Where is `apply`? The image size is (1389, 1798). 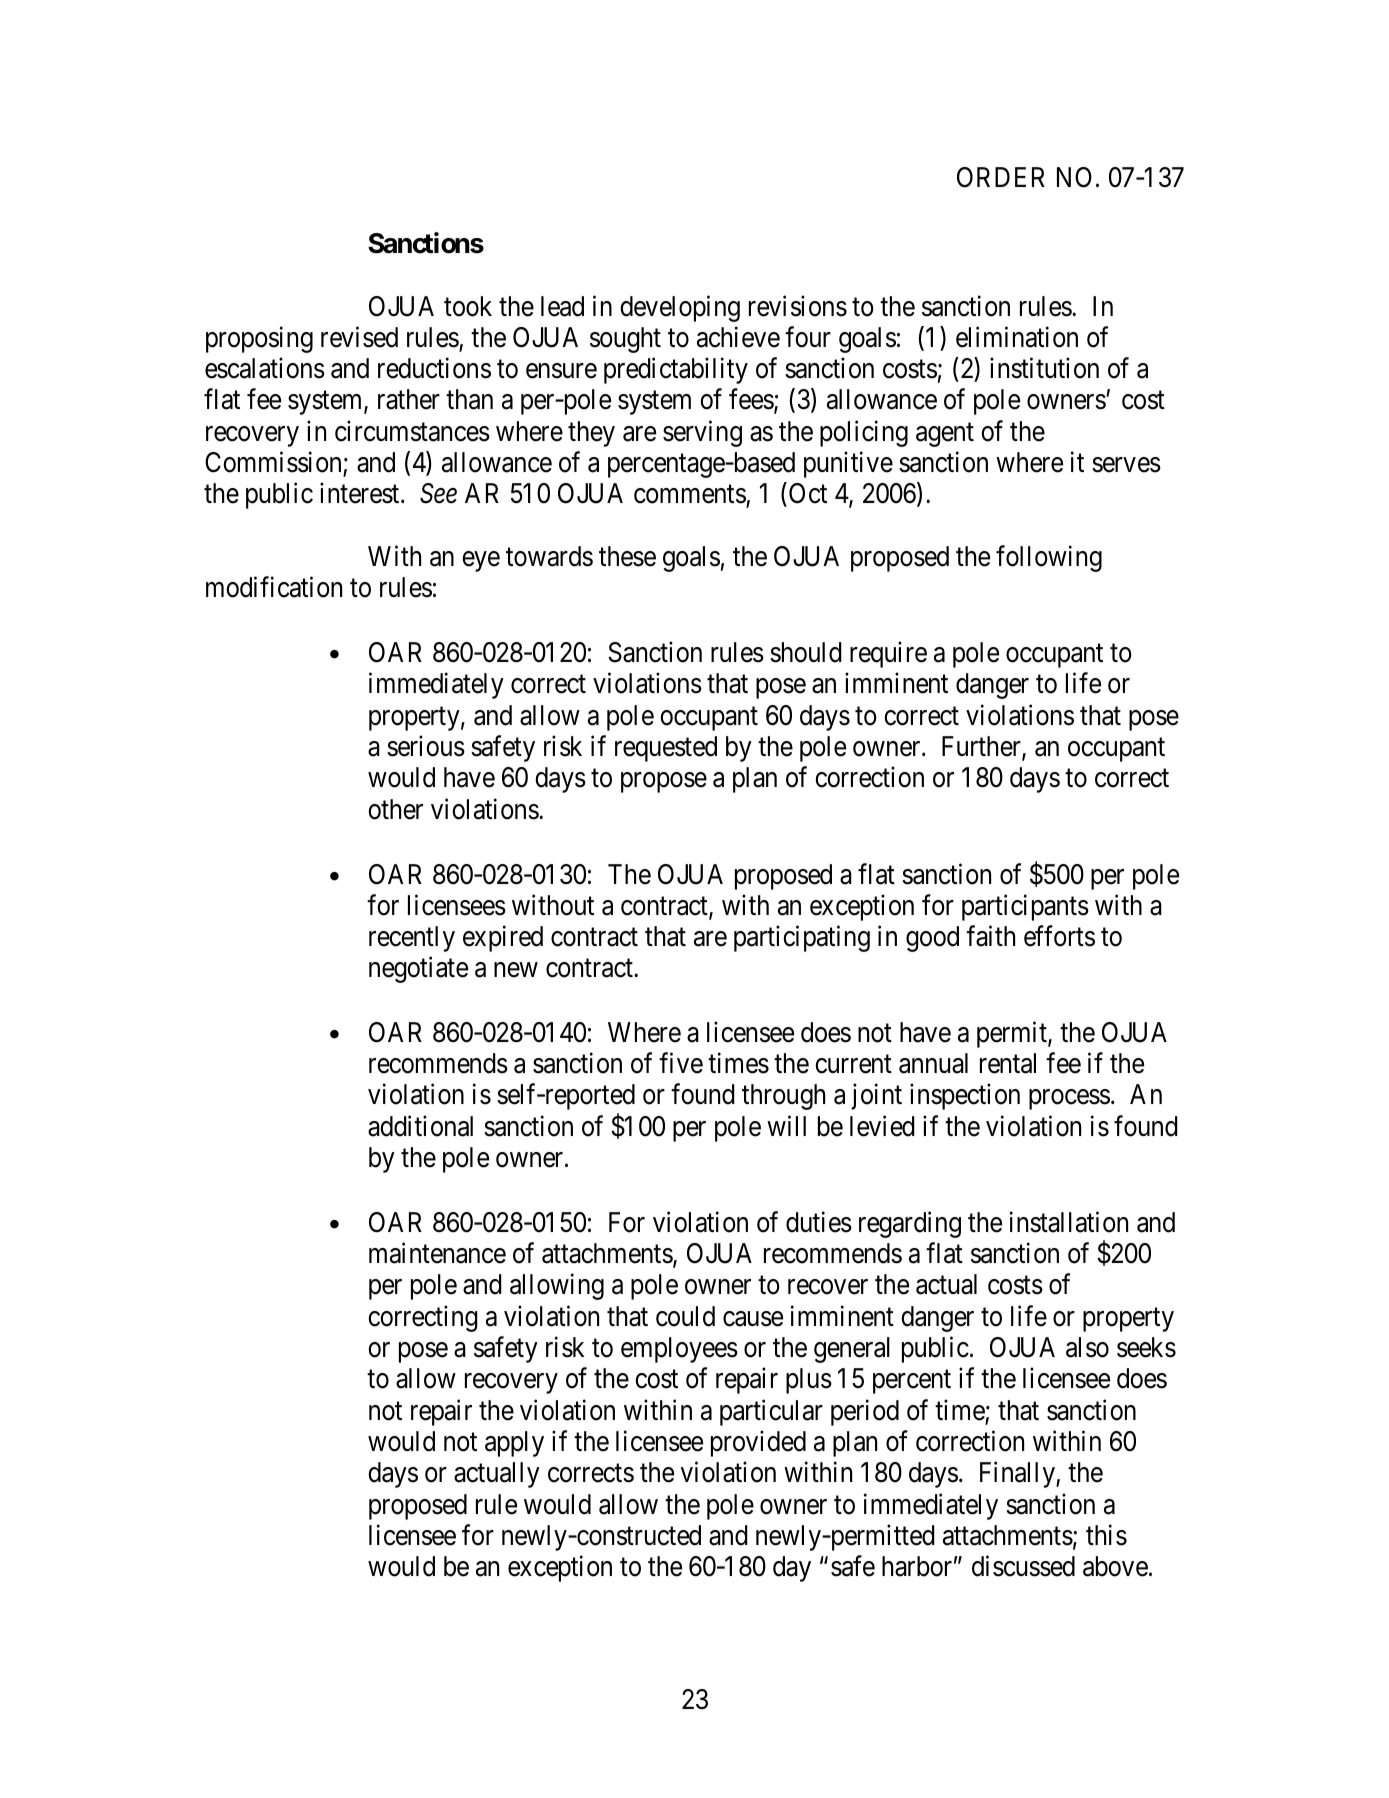 apply is located at coordinates (514, 1444).
